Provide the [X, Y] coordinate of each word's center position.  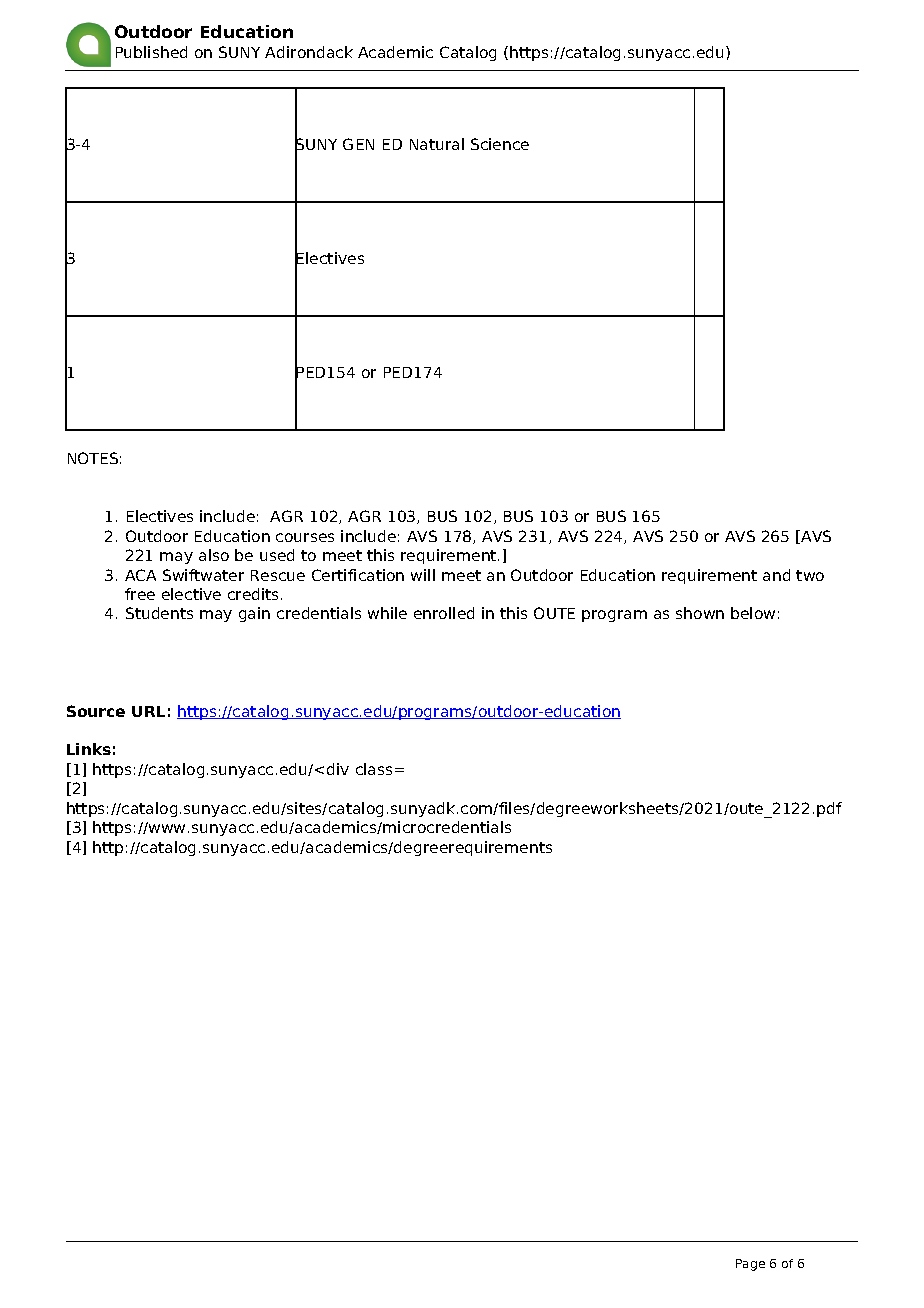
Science [500, 144]
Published [151, 52]
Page [750, 1265]
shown [700, 613]
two [810, 575]
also [214, 555]
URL [148, 711]
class [374, 769]
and [776, 575]
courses [305, 537]
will [423, 575]
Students [159, 613]
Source [96, 711]
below [753, 613]
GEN [358, 144]
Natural [437, 144]
